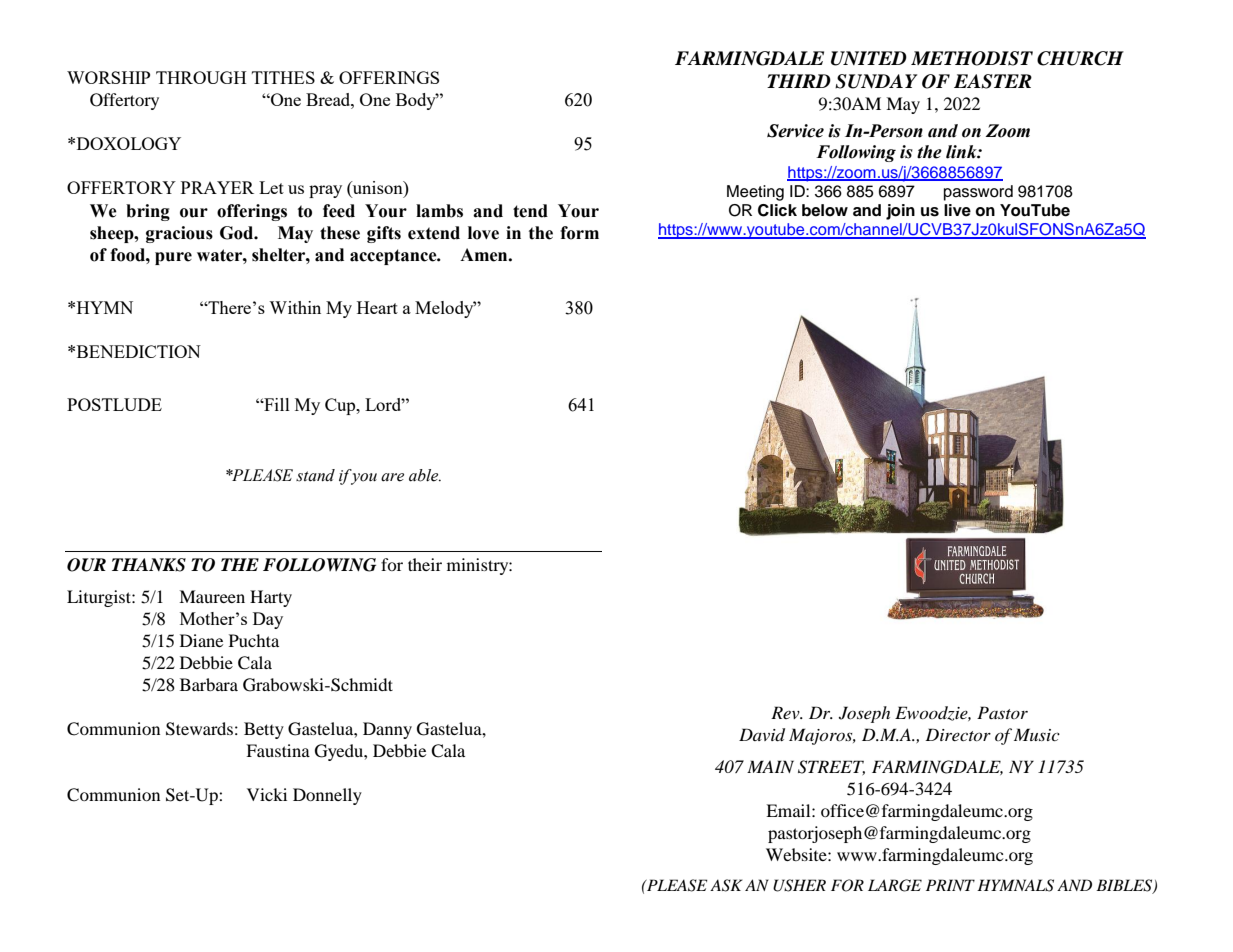  Describe the element at coordinates (201, 77) in the screenshot. I see `THROUGH` at that location.
